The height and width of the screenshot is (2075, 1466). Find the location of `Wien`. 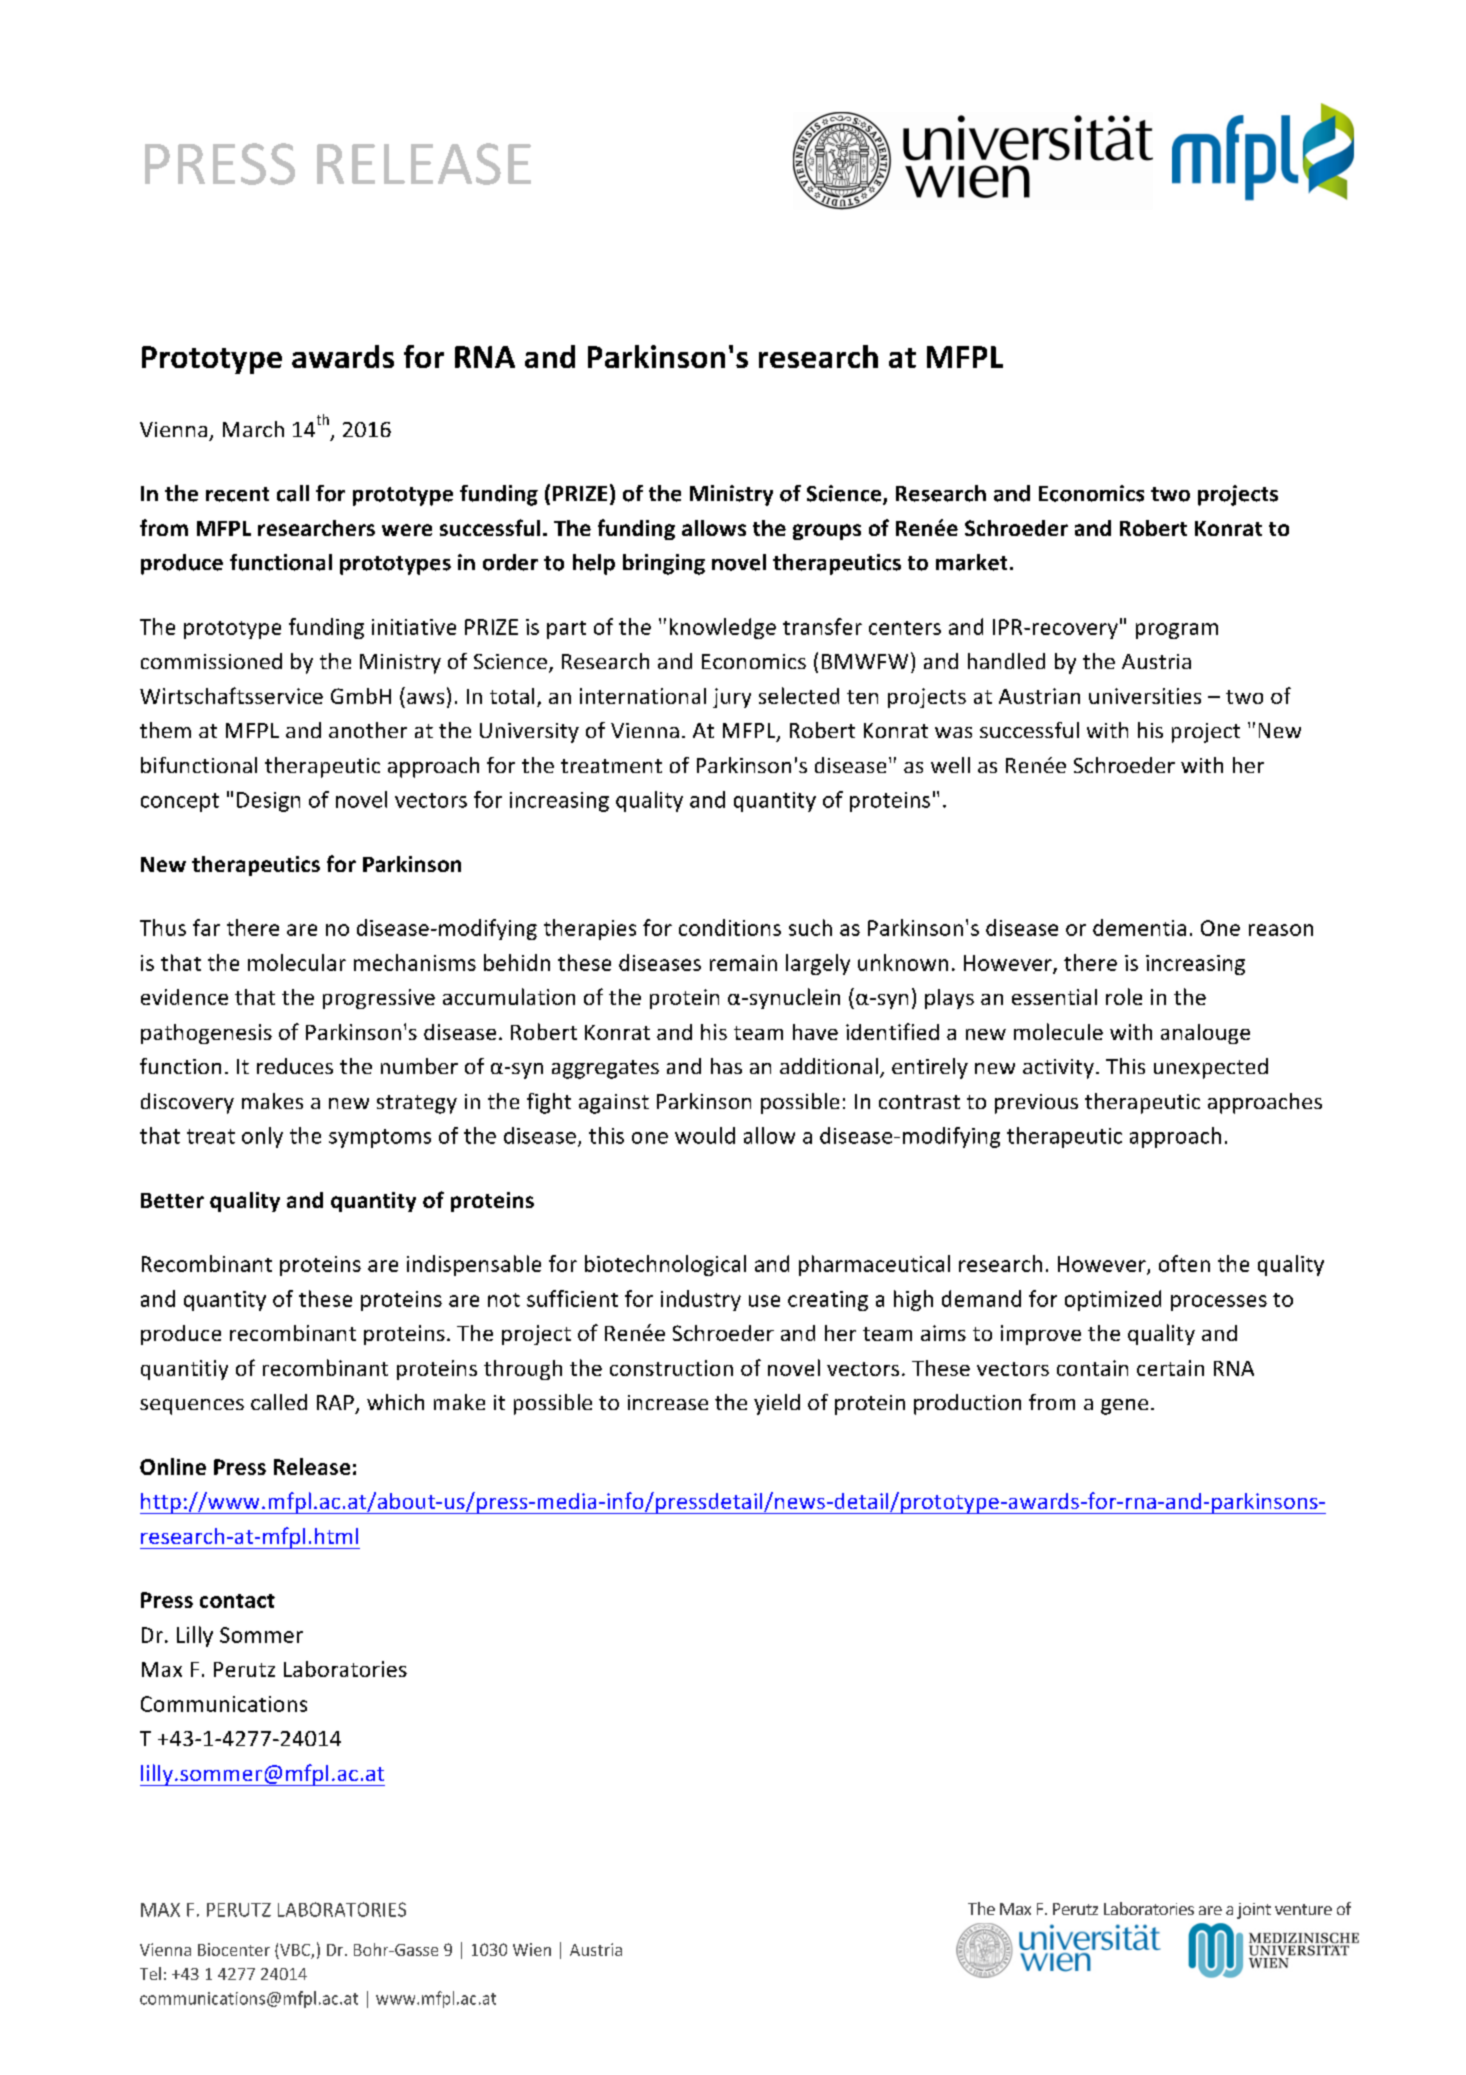

Wien is located at coordinates (532, 1949).
